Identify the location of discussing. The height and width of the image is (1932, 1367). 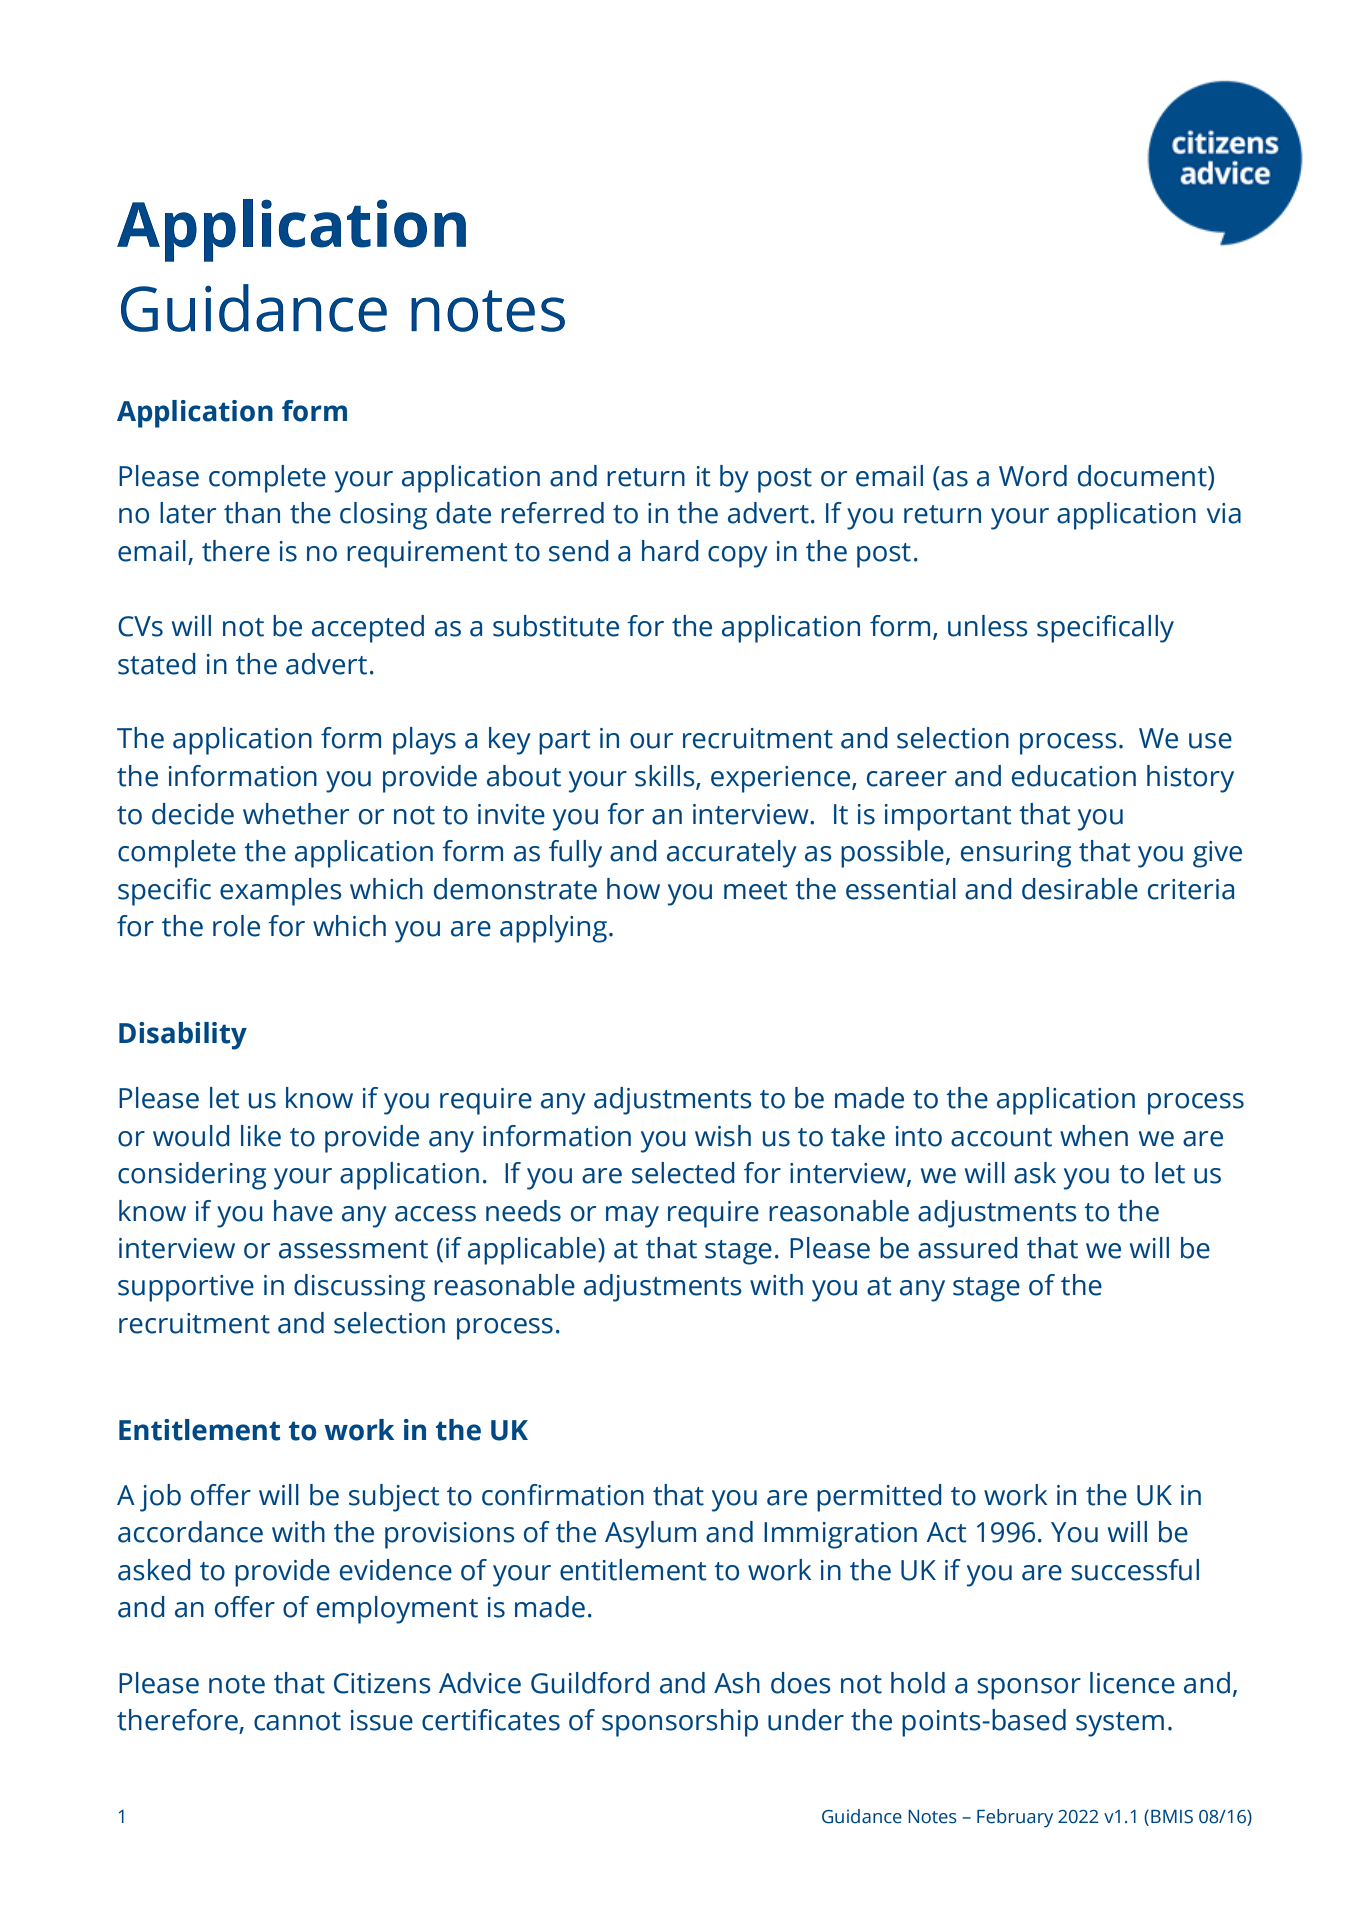
(359, 1288).
